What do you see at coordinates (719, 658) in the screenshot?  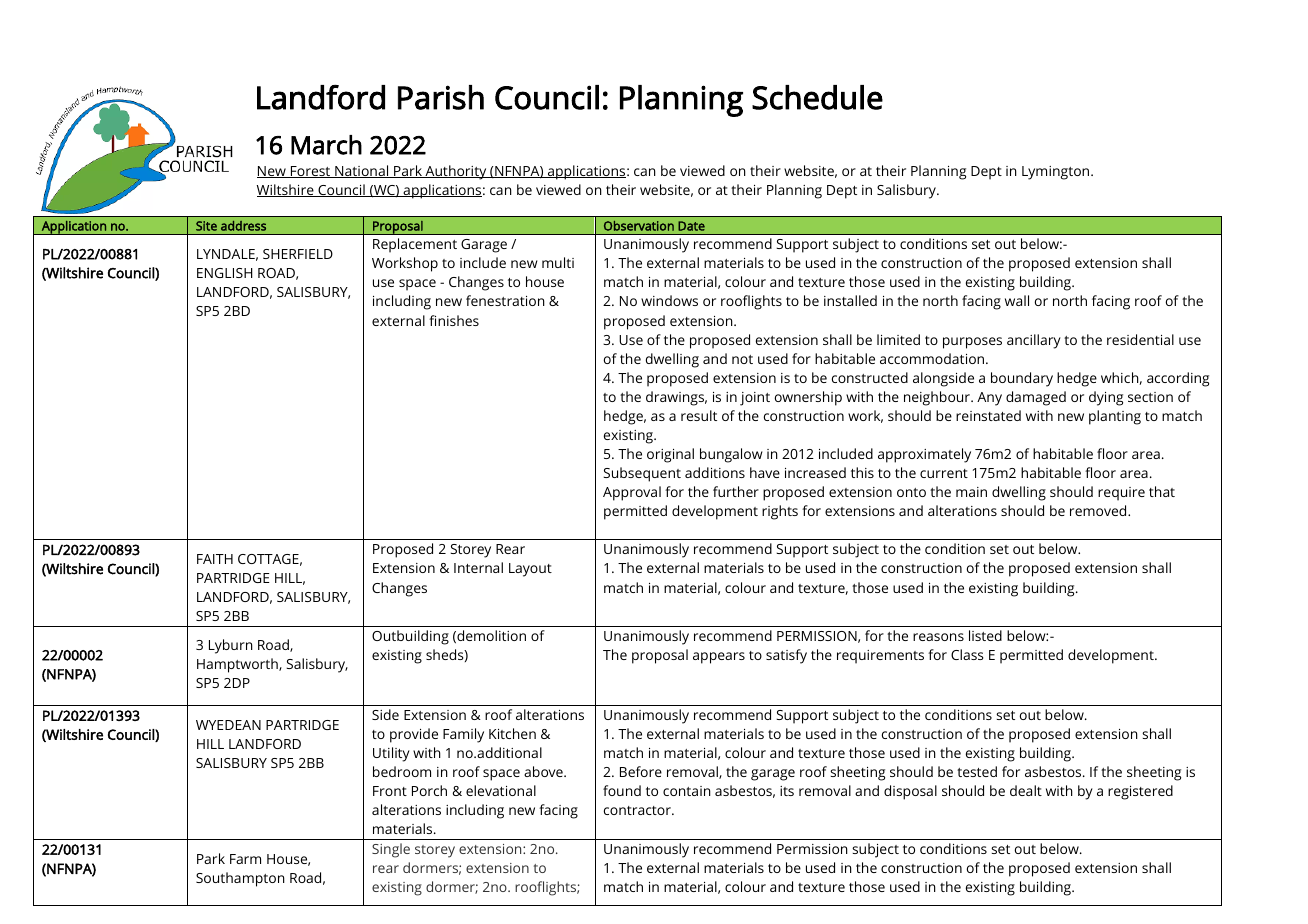 I see `appears` at bounding box center [719, 658].
